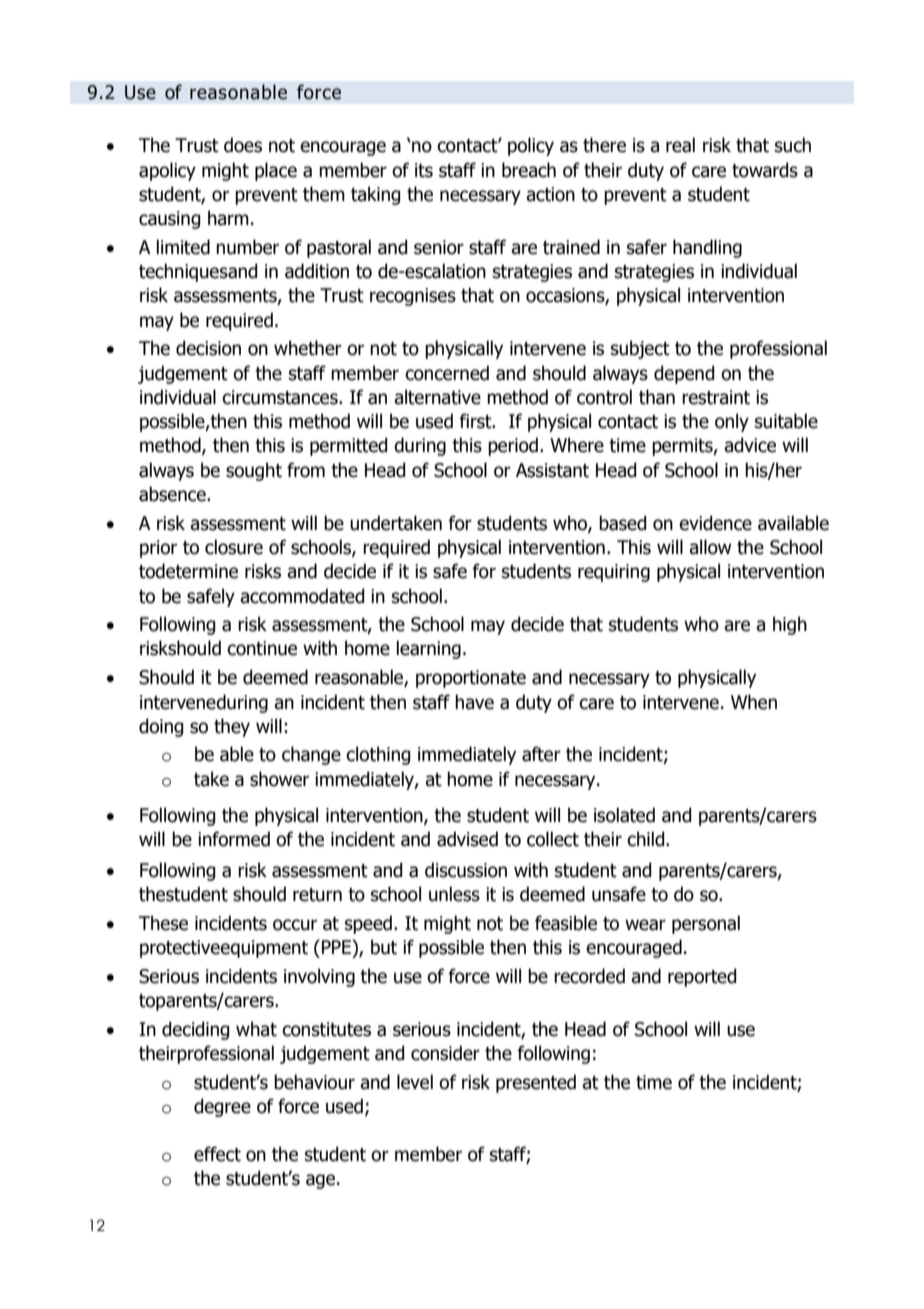 This image has height=1309, width=924. I want to click on towards, so click(765, 170).
